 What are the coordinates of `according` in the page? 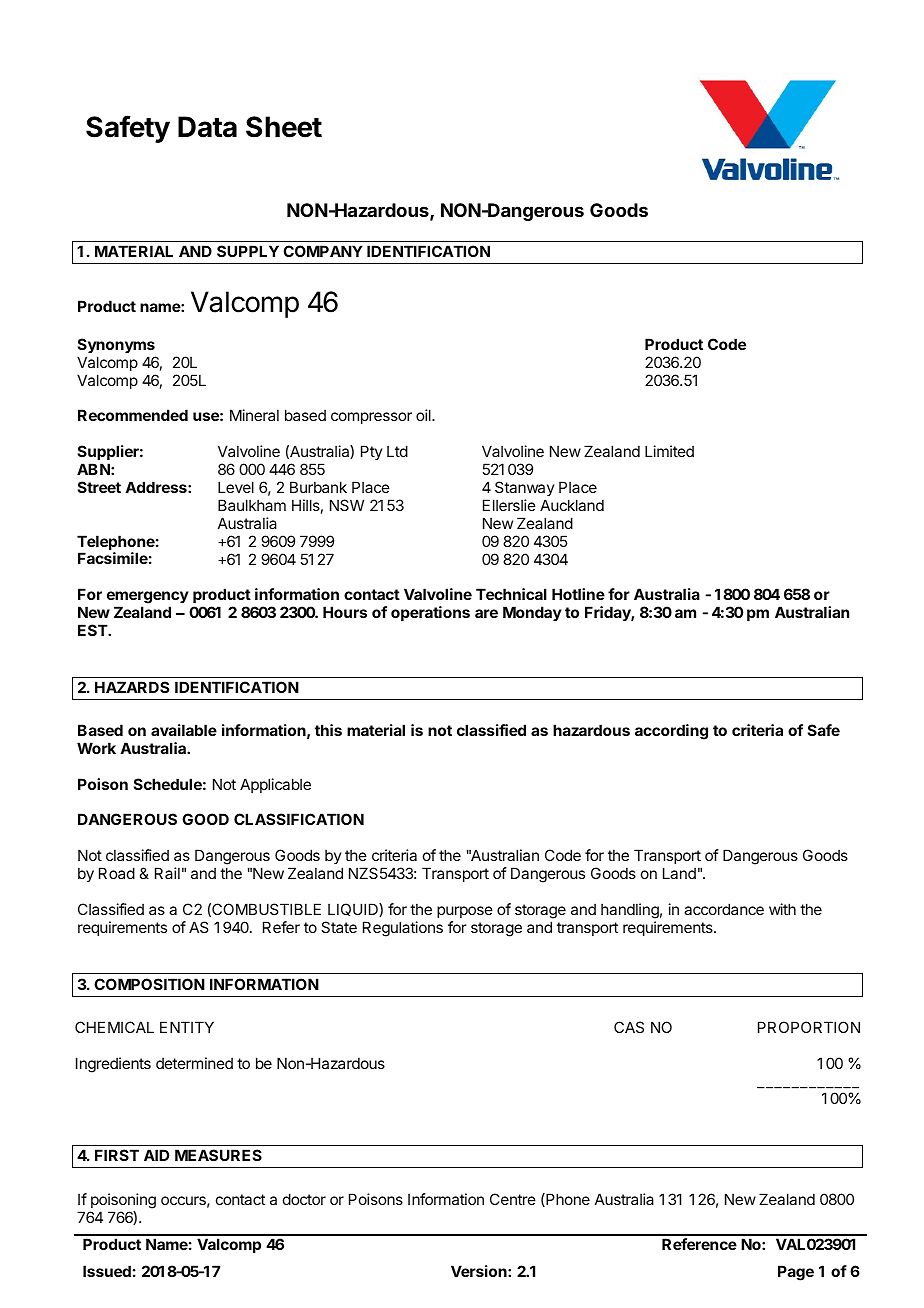 It's located at (671, 732).
